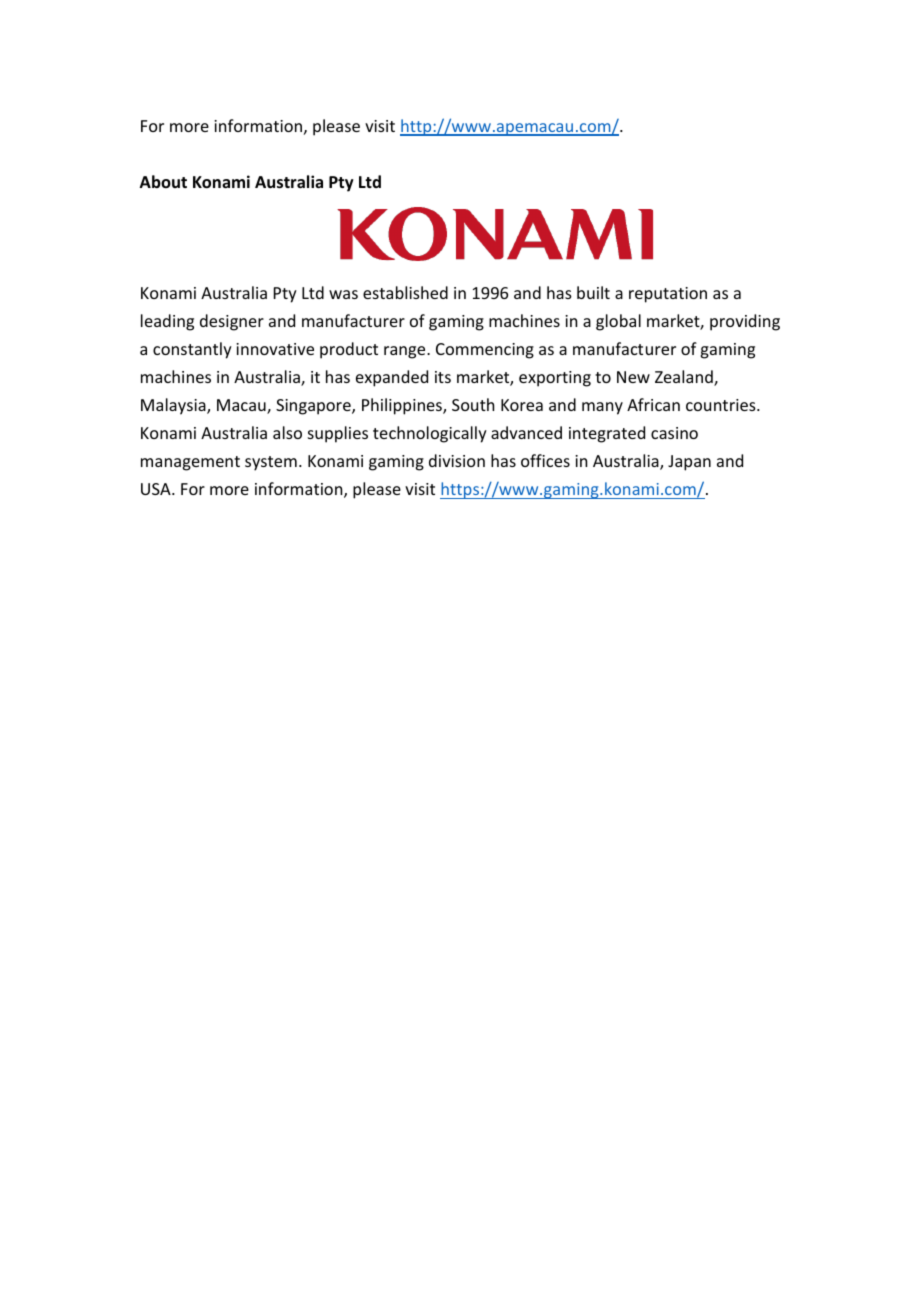 Image resolution: width=924 pixels, height=1308 pixels. I want to click on built, so click(593, 292).
